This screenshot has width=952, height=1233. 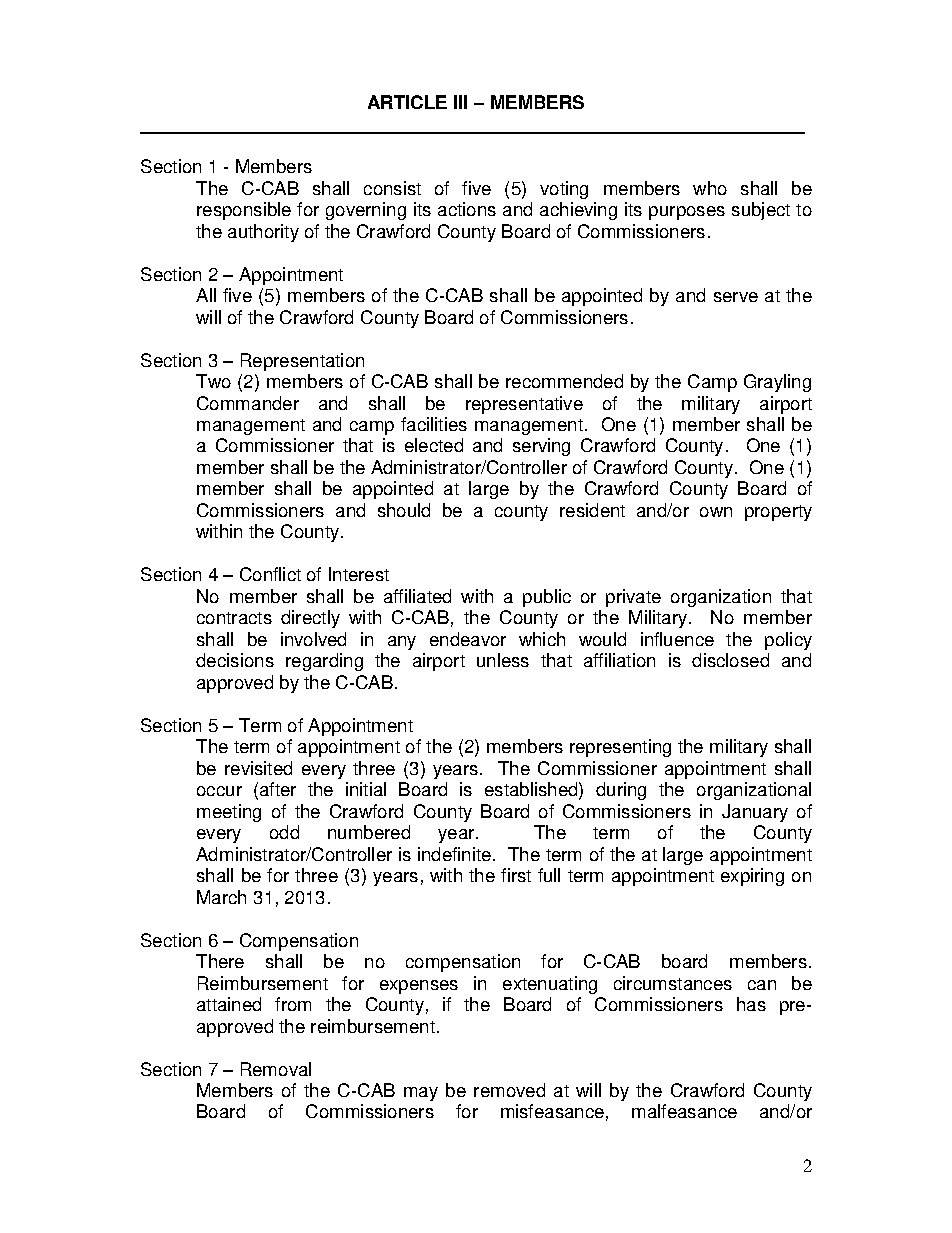 I want to click on Representation, so click(x=302, y=362).
